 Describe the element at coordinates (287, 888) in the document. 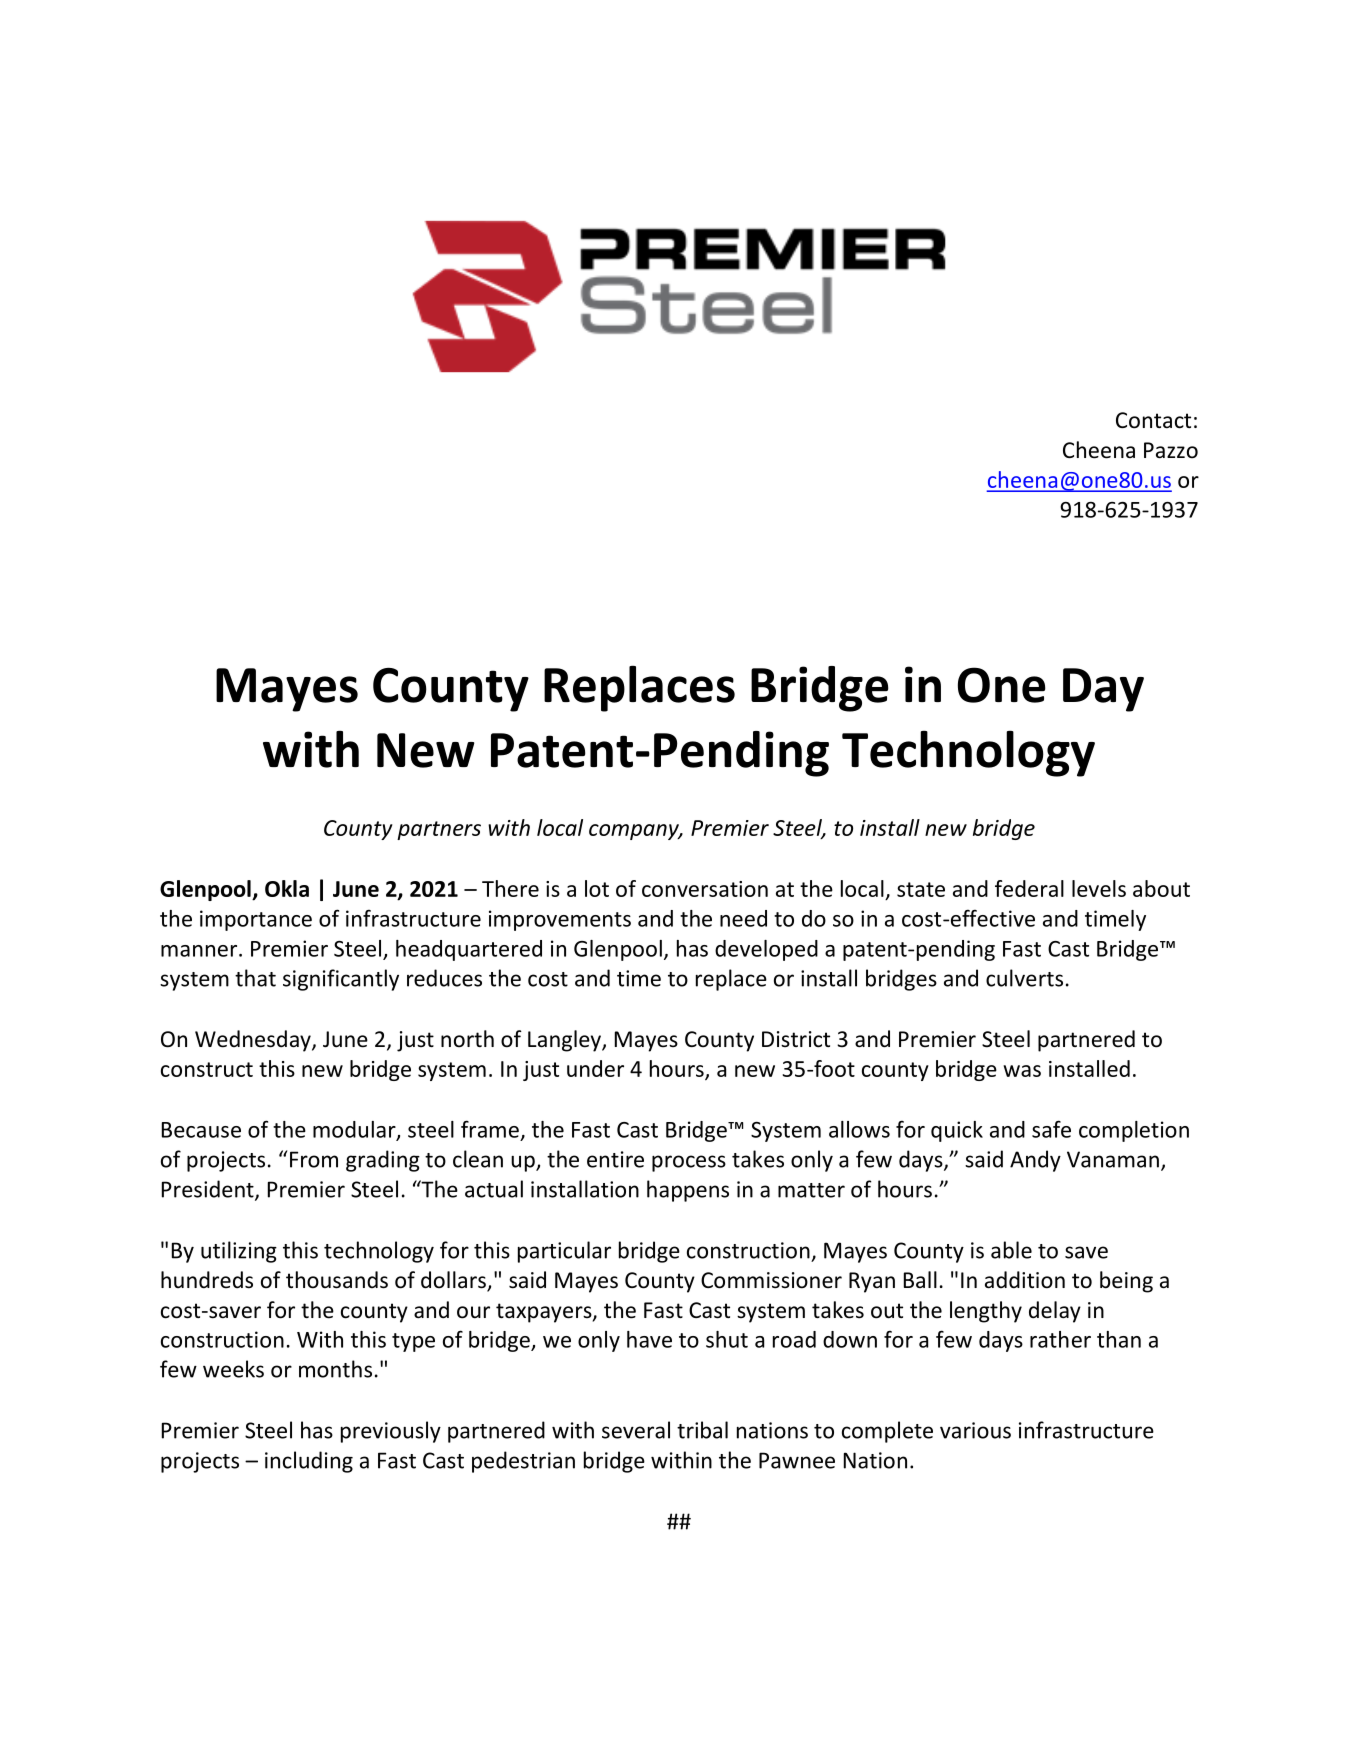

I see `Okla` at that location.
